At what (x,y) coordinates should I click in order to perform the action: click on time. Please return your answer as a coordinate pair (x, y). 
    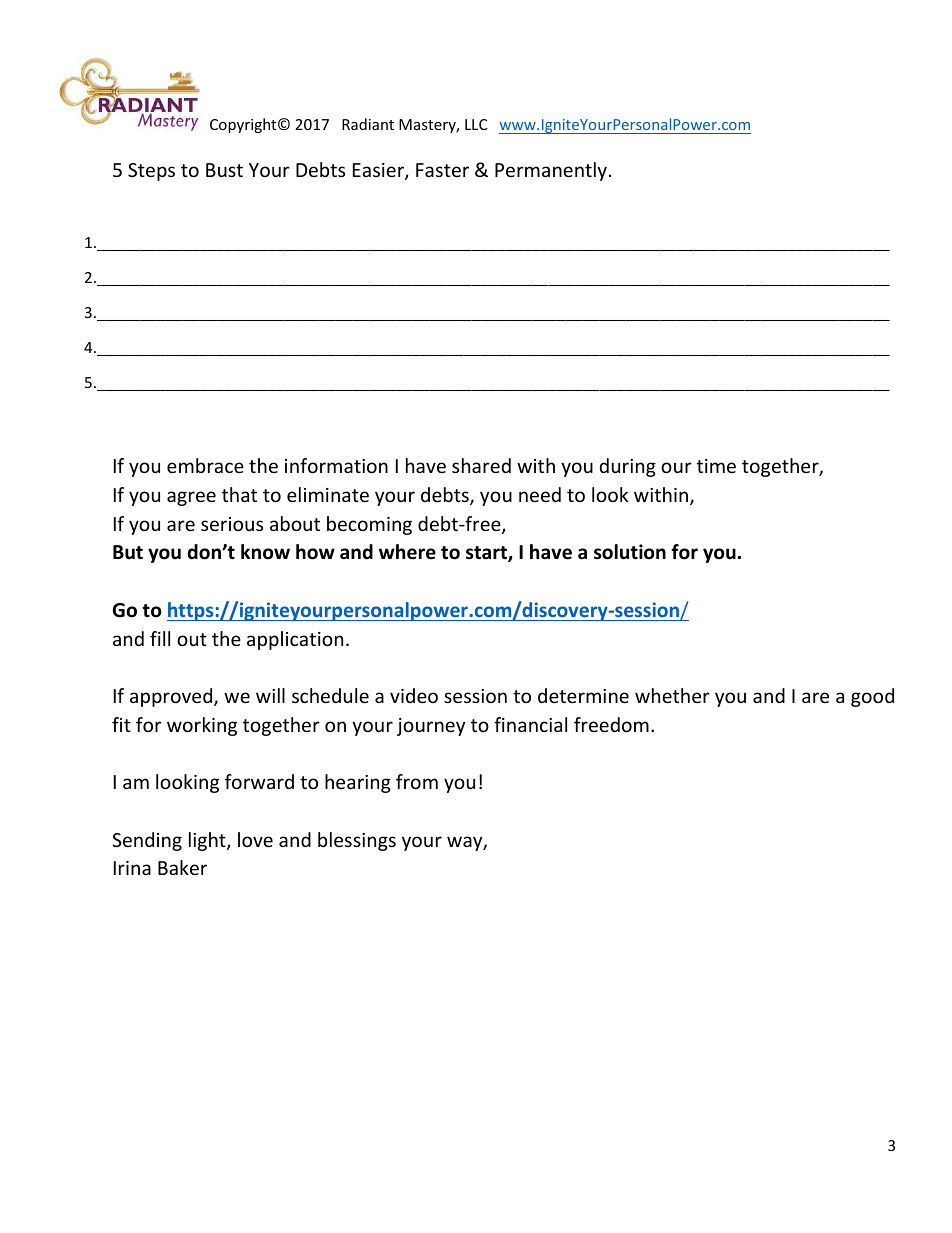
    Looking at the image, I should click on (716, 466).
